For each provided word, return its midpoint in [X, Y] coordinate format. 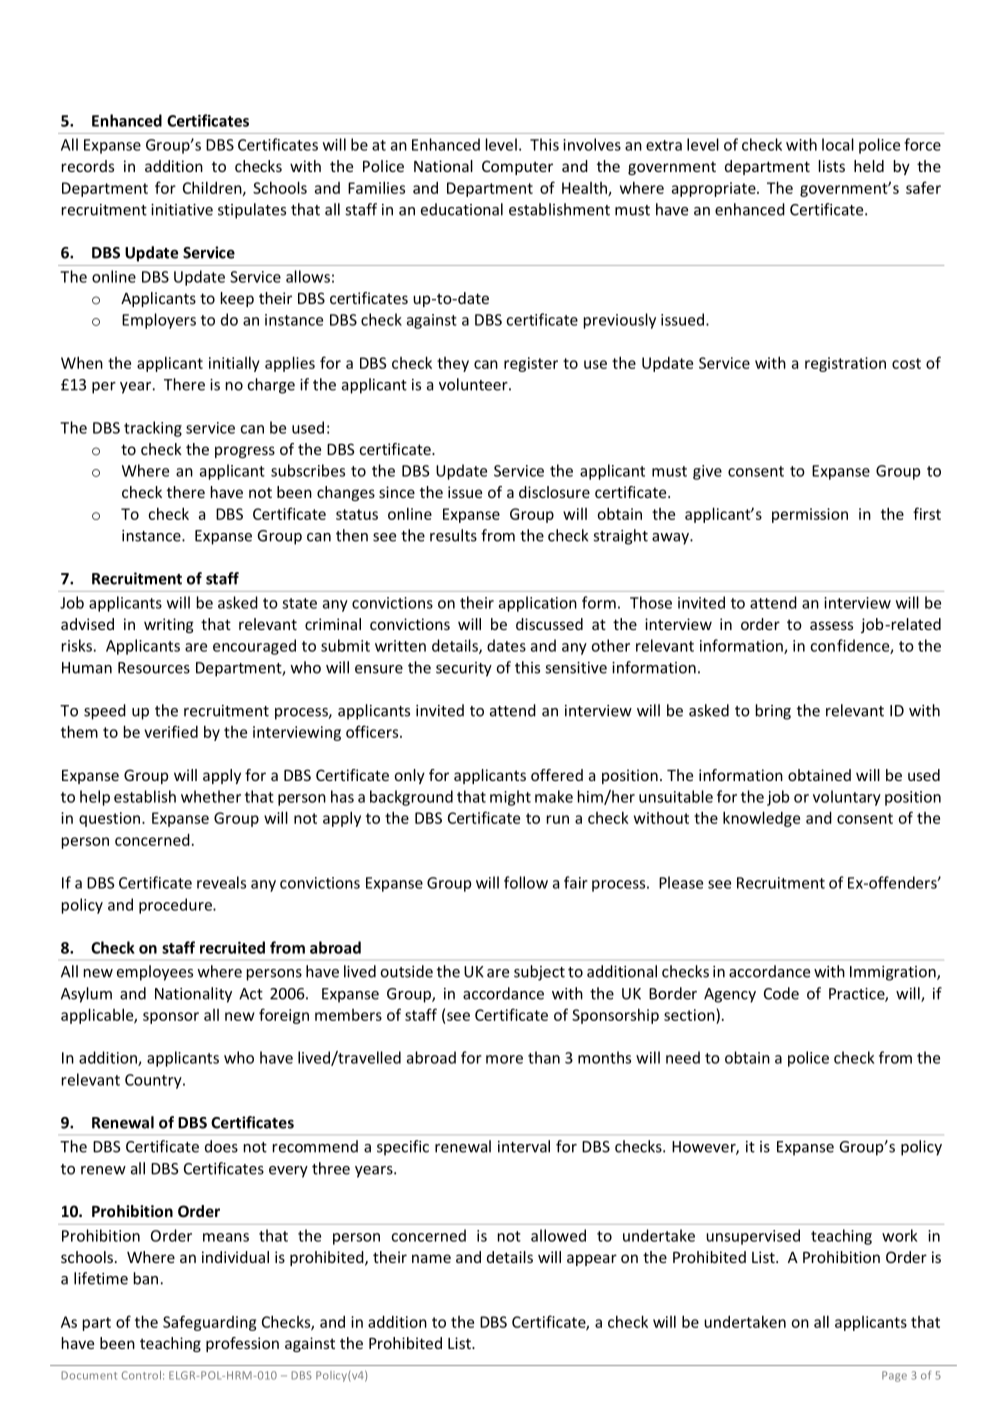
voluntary [847, 798]
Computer [517, 167]
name [431, 1258]
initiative [182, 210]
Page [894, 1376]
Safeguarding [209, 1323]
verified [171, 731]
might [510, 798]
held [869, 166]
